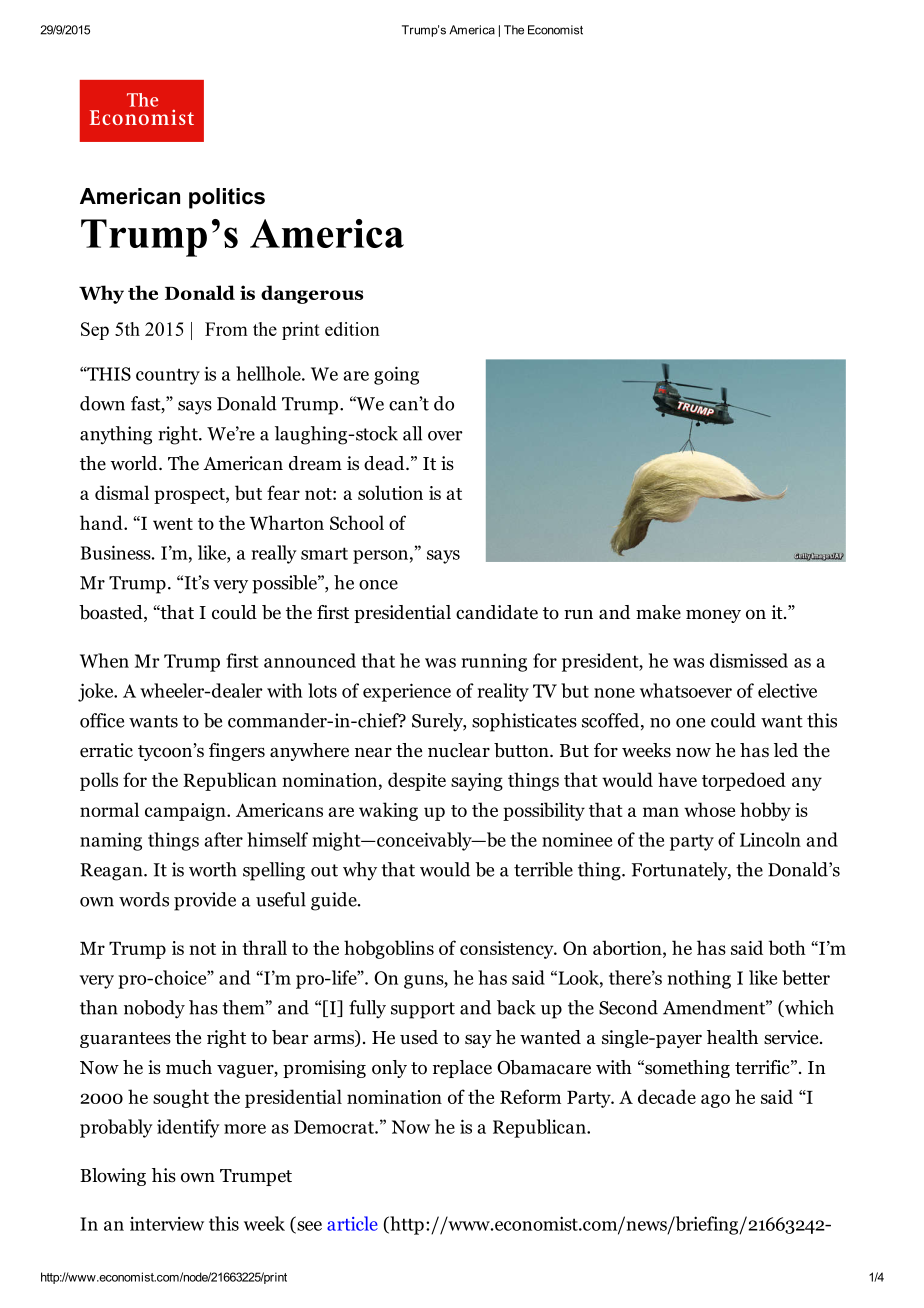 The width and height of the page is (924, 1308). What do you see at coordinates (167, 1223) in the page?
I see `interview` at bounding box center [167, 1223].
